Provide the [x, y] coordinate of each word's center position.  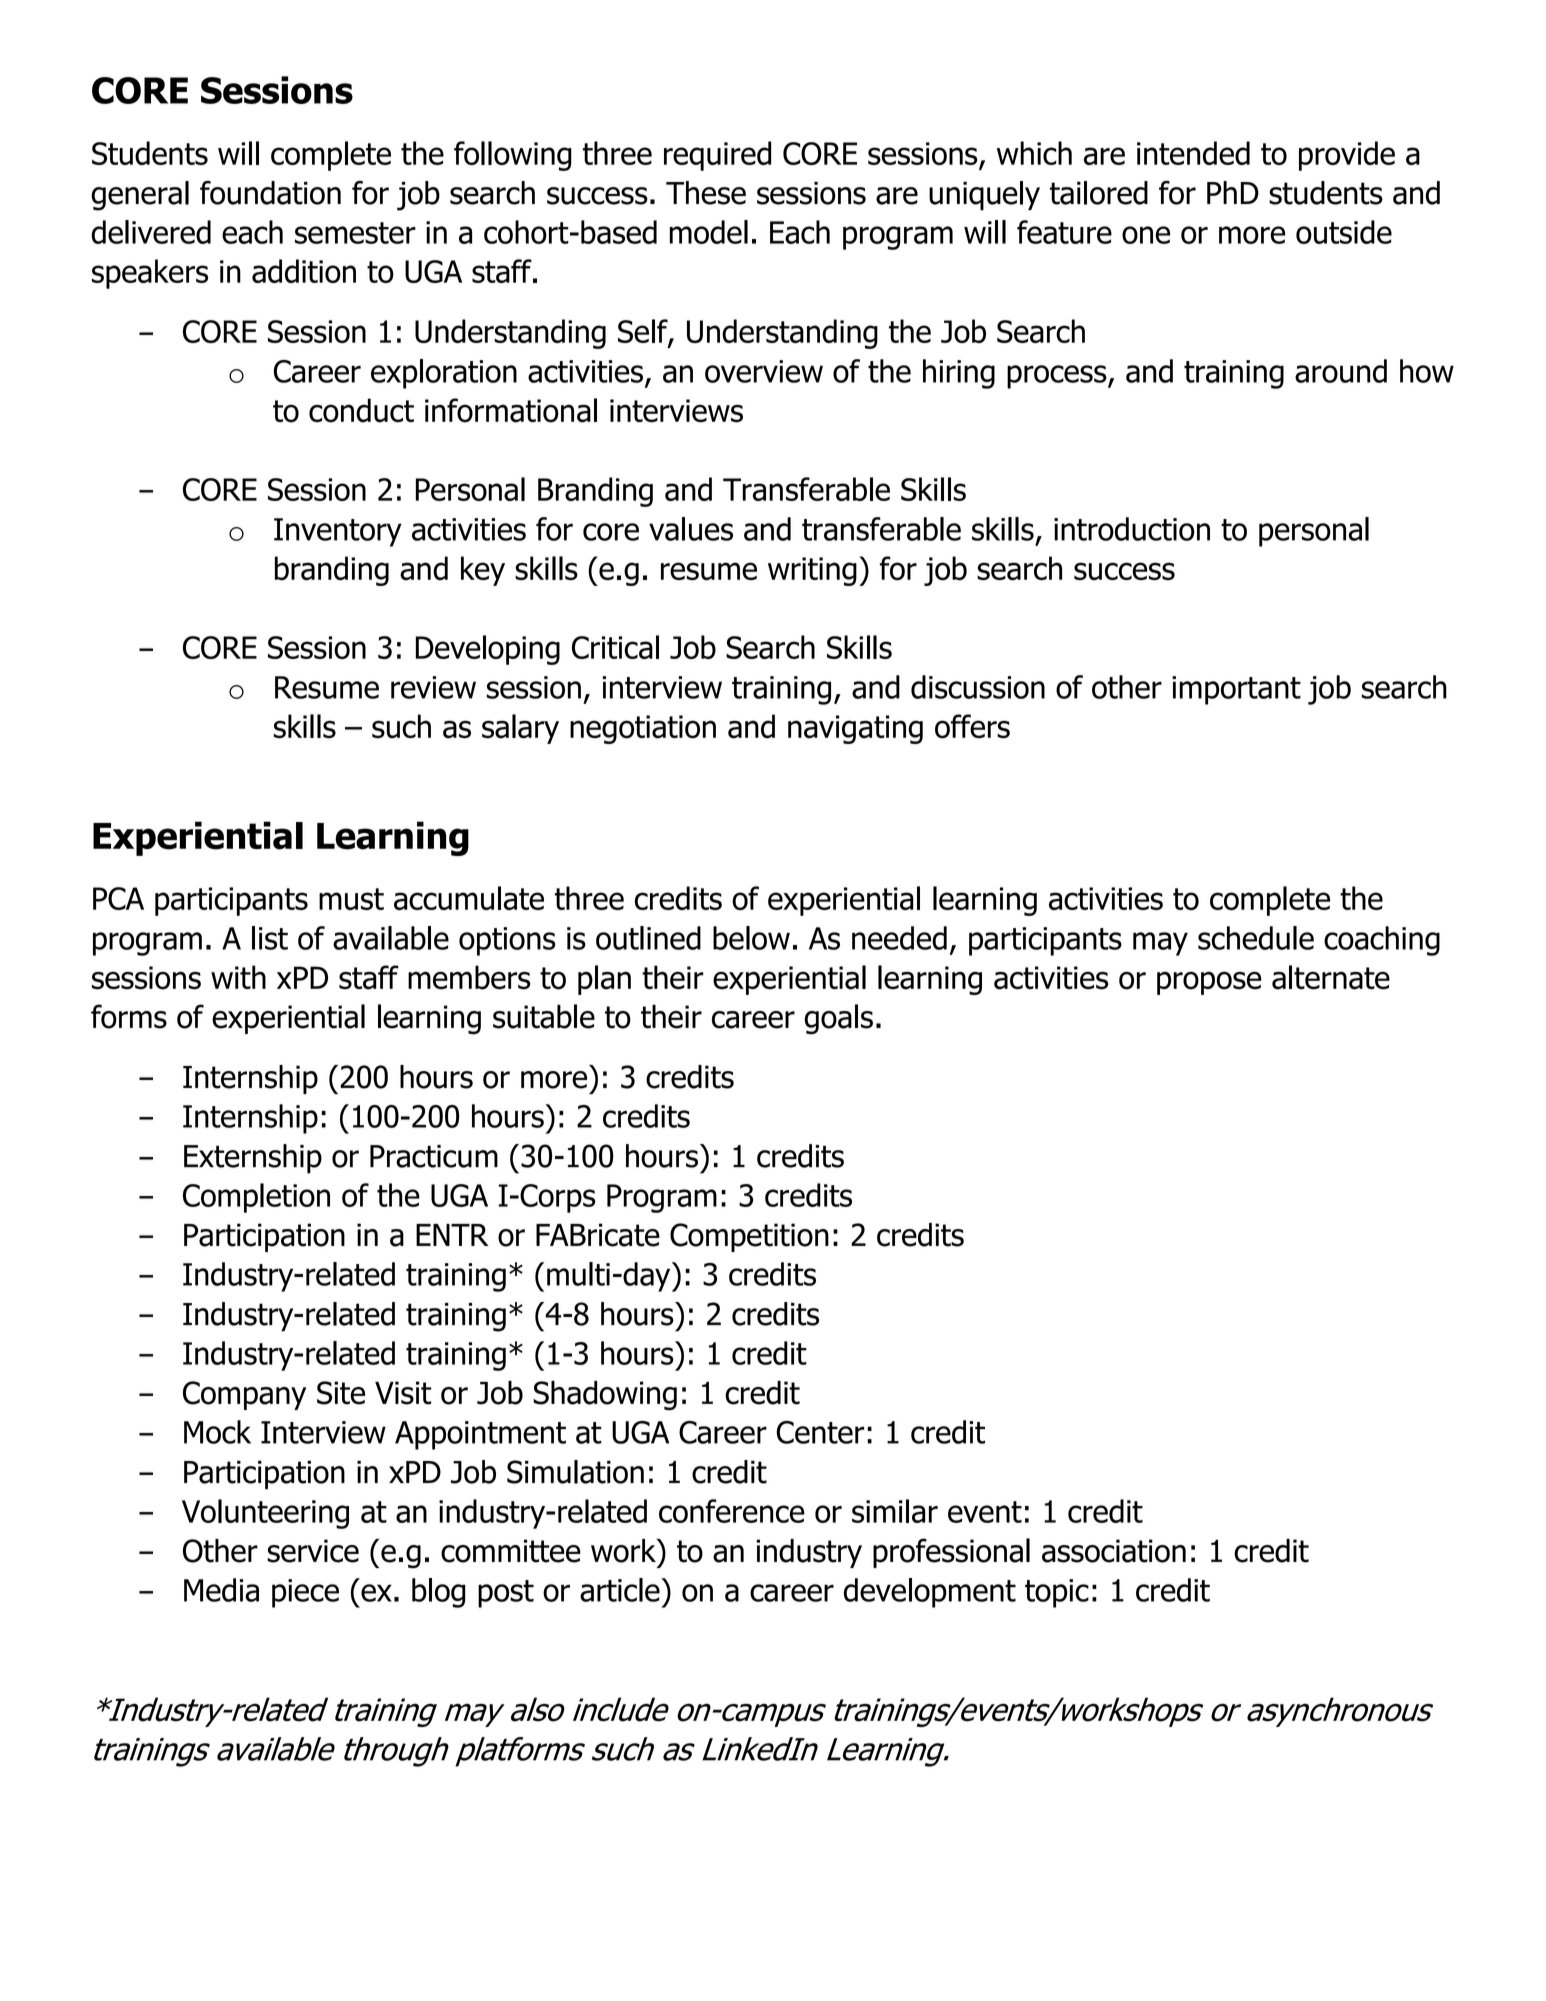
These [706, 193]
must [351, 899]
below [751, 938]
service [313, 1551]
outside [1344, 232]
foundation [270, 193]
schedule [1256, 938]
